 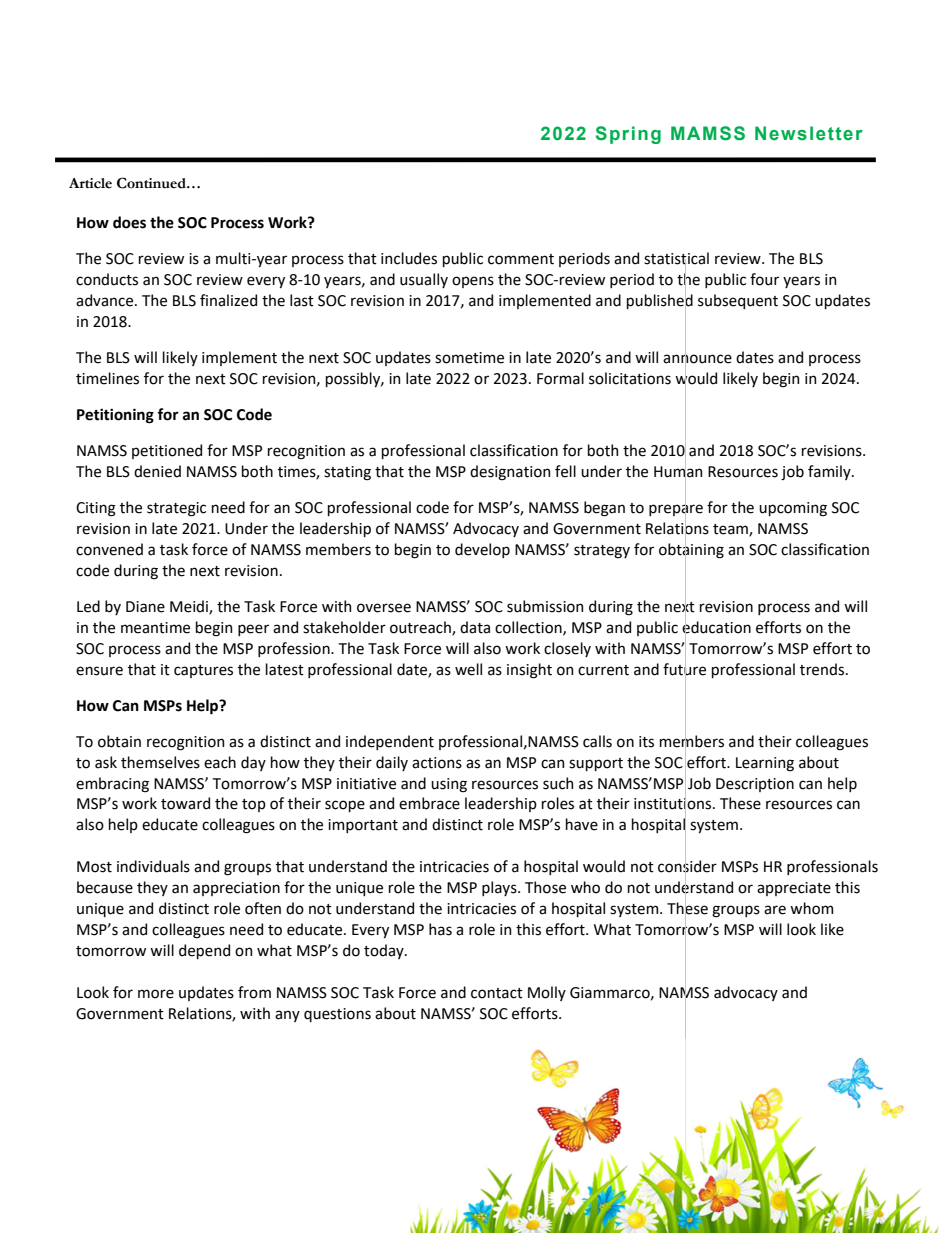 What do you see at coordinates (107, 378) in the image?
I see `timelines` at bounding box center [107, 378].
